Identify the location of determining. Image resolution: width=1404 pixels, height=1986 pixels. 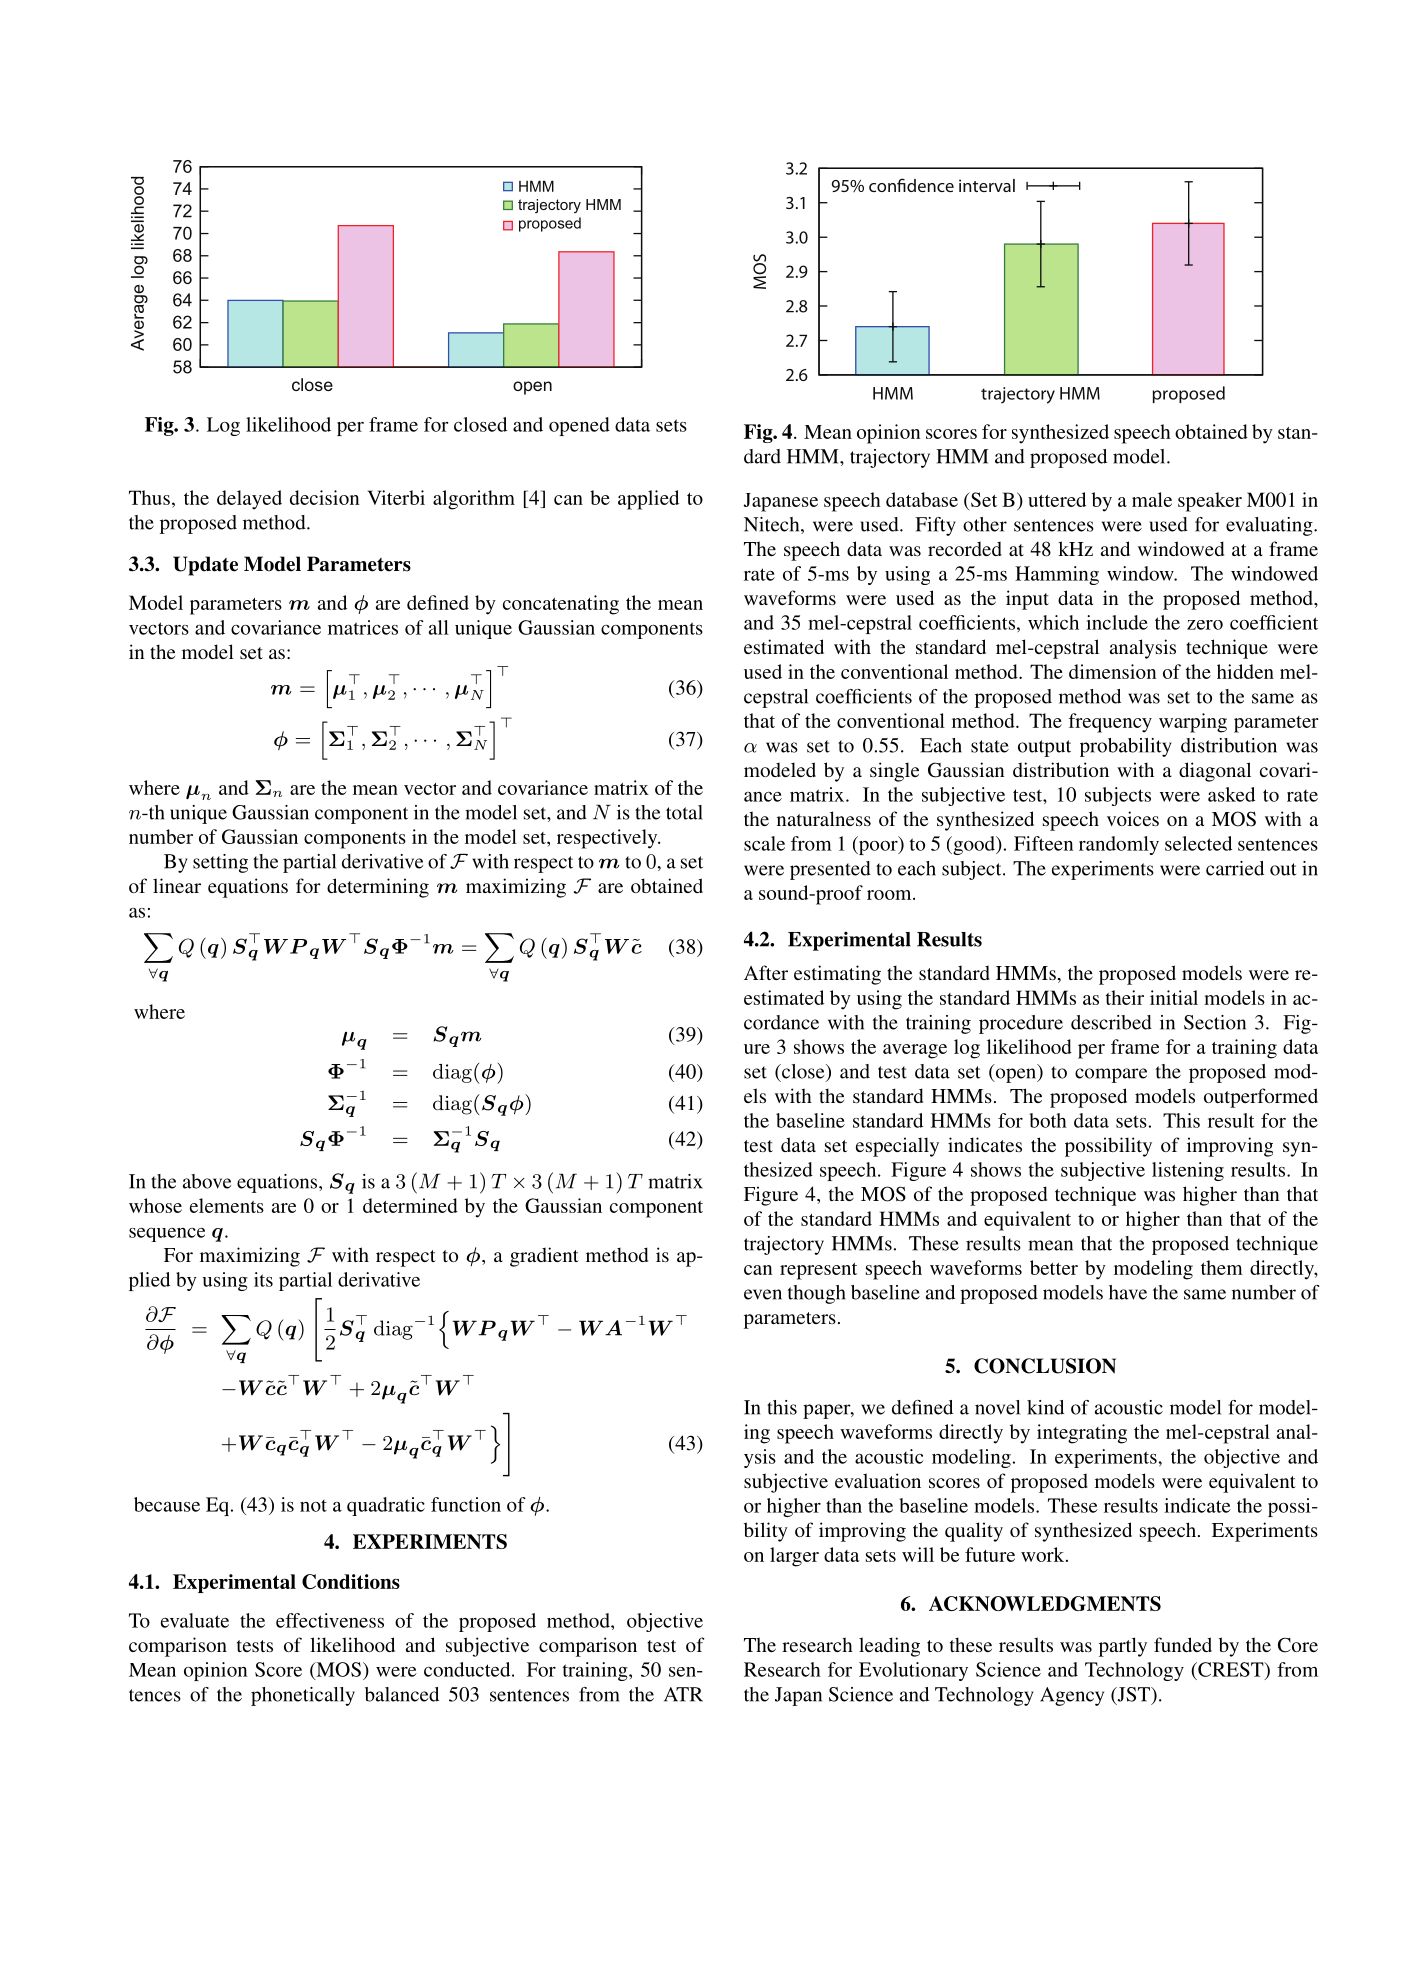
(378, 888).
